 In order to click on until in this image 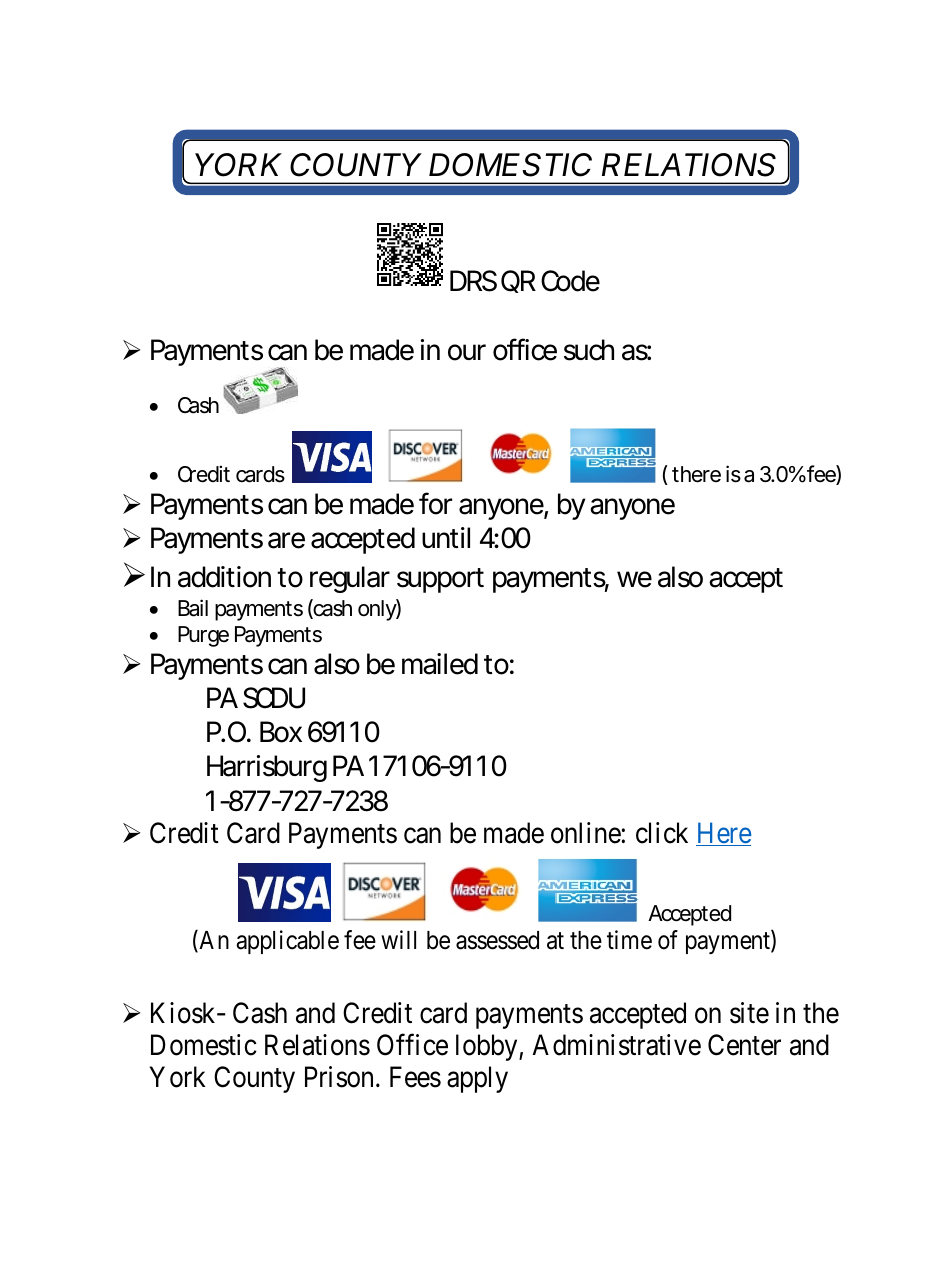, I will do `click(446, 537)`.
